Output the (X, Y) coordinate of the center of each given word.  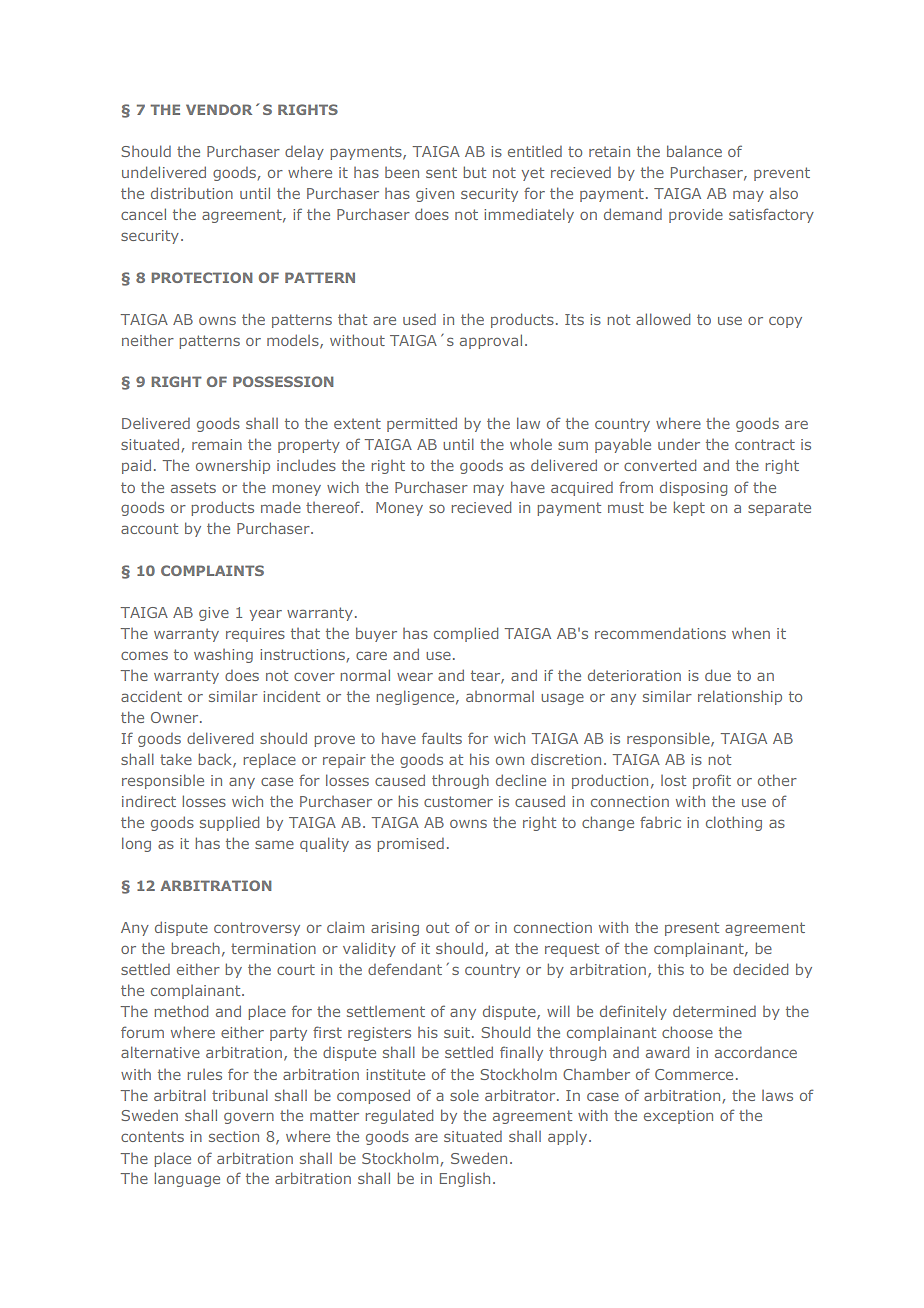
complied (466, 634)
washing (223, 656)
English (465, 1180)
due (718, 675)
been (402, 172)
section (234, 1136)
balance (694, 151)
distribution (192, 193)
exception (678, 1117)
